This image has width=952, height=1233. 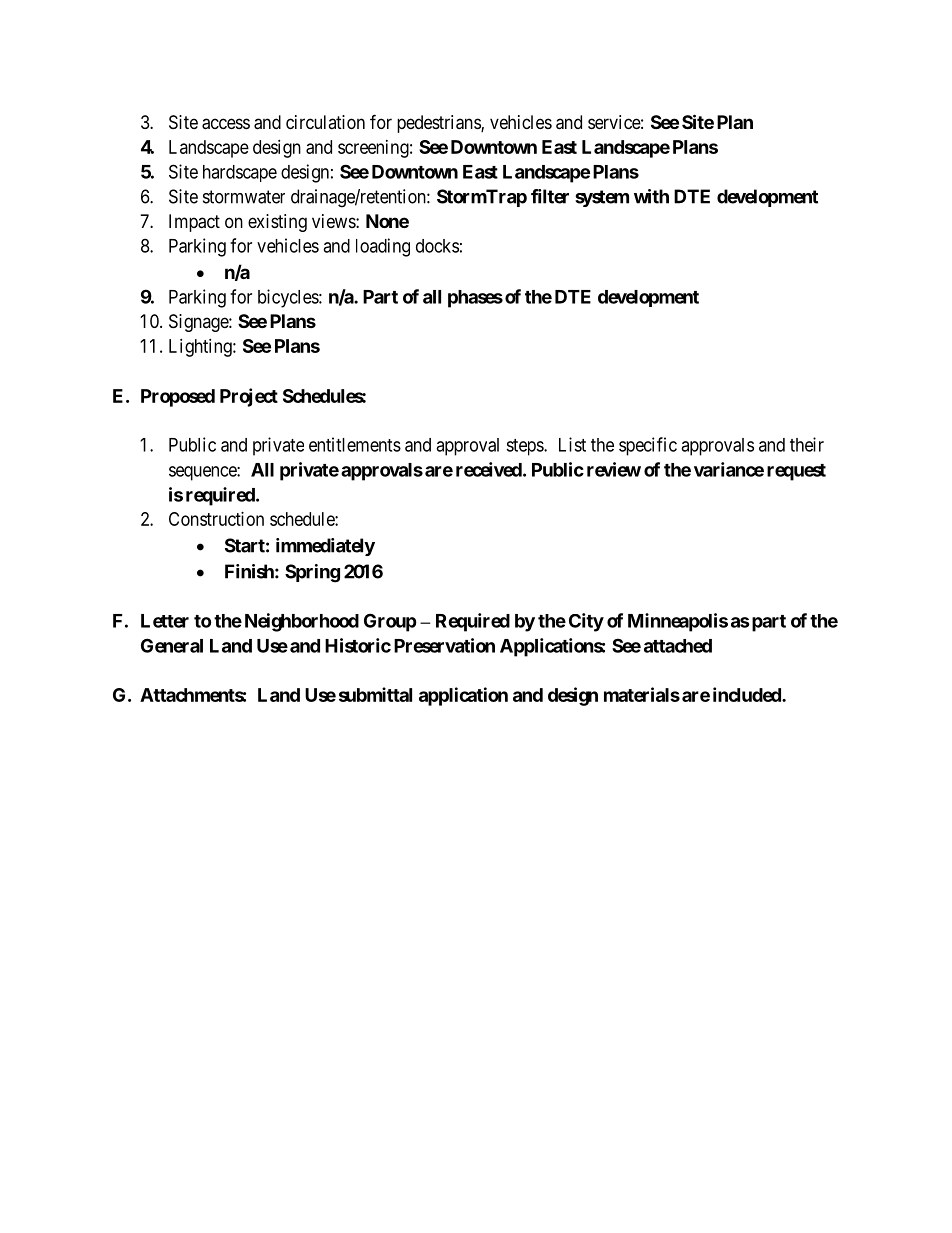 I want to click on General, so click(x=172, y=645).
